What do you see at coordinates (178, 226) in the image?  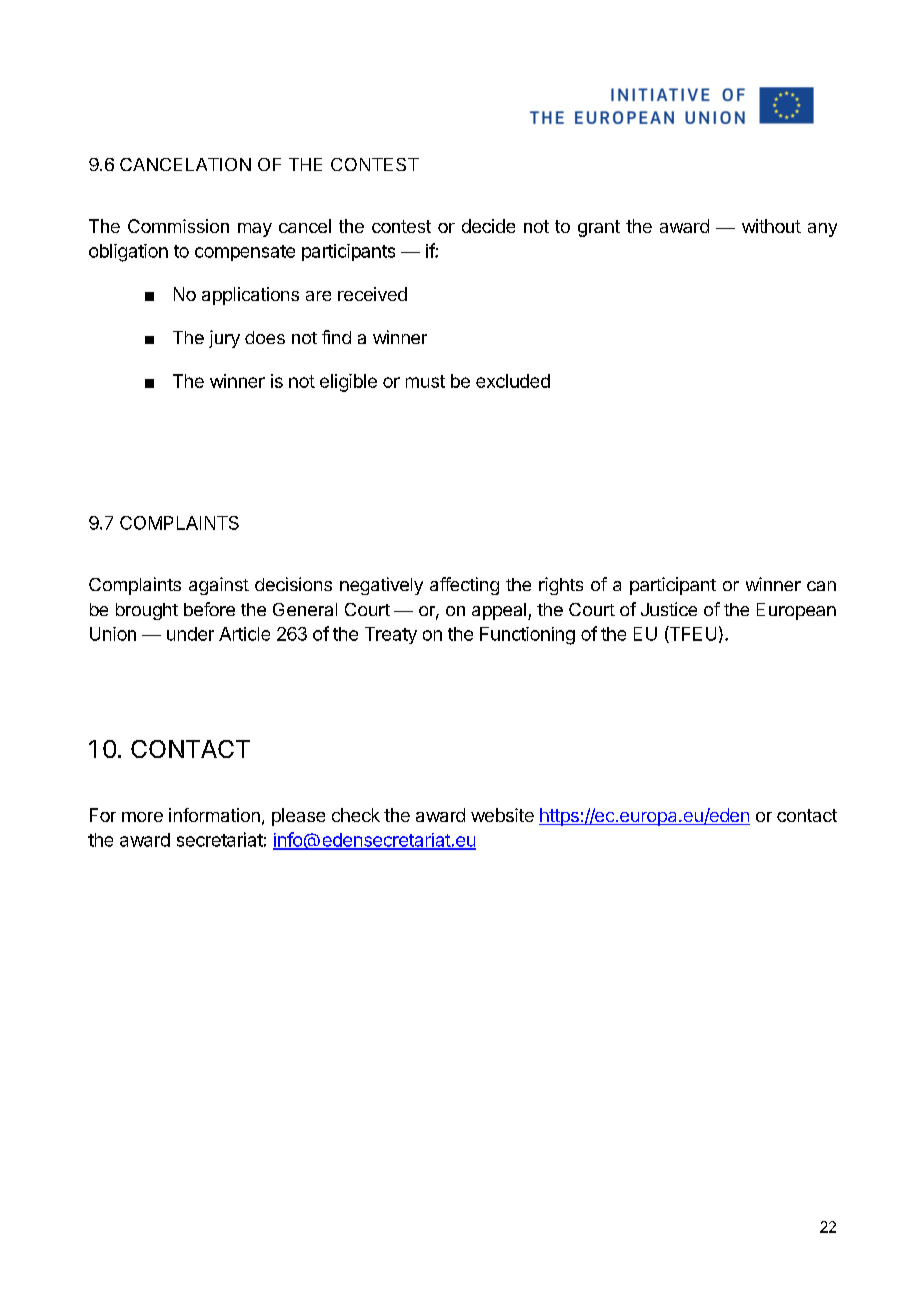 I see `Commission` at bounding box center [178, 226].
